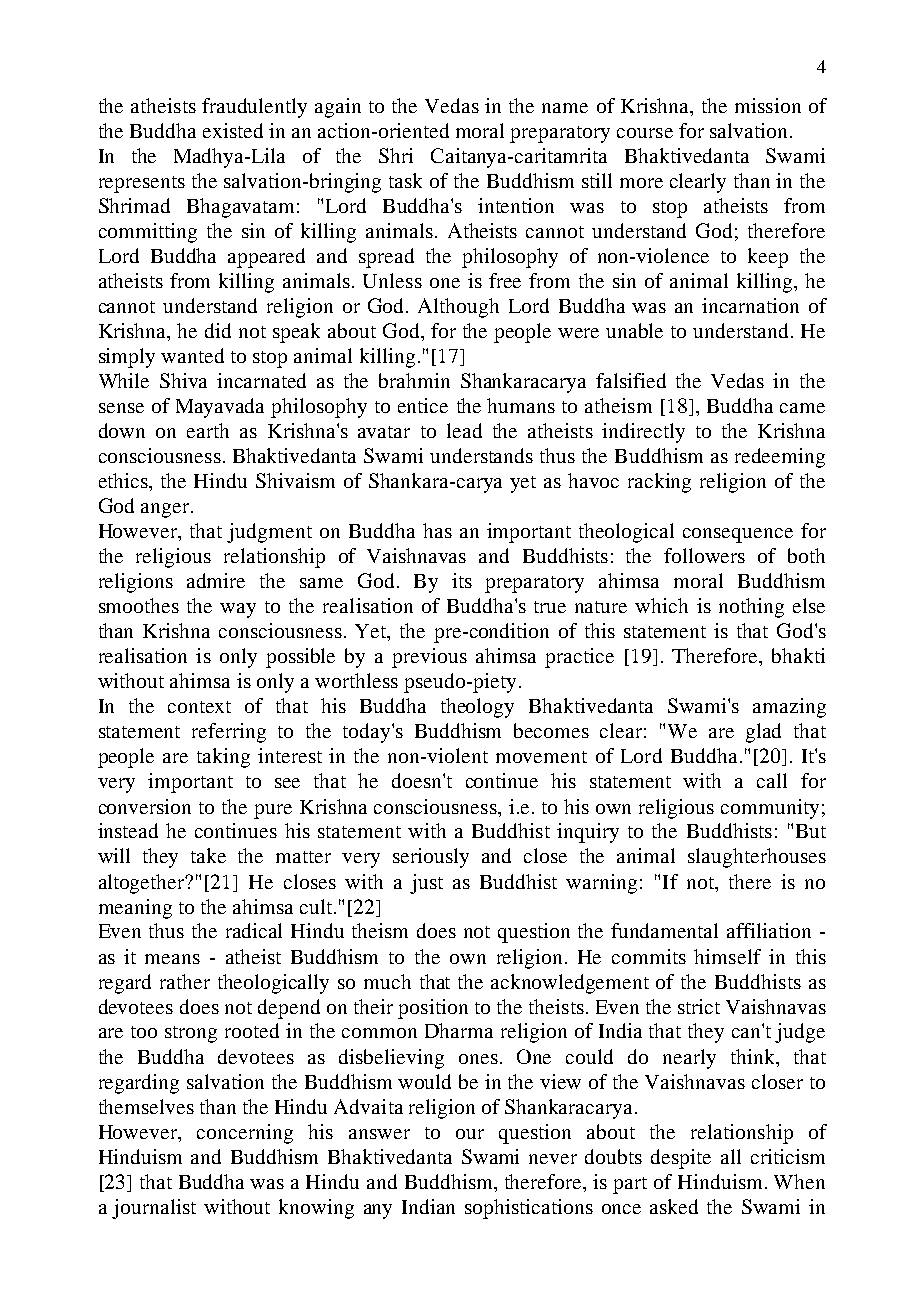 The height and width of the screenshot is (1308, 924). I want to click on previous, so click(429, 658).
